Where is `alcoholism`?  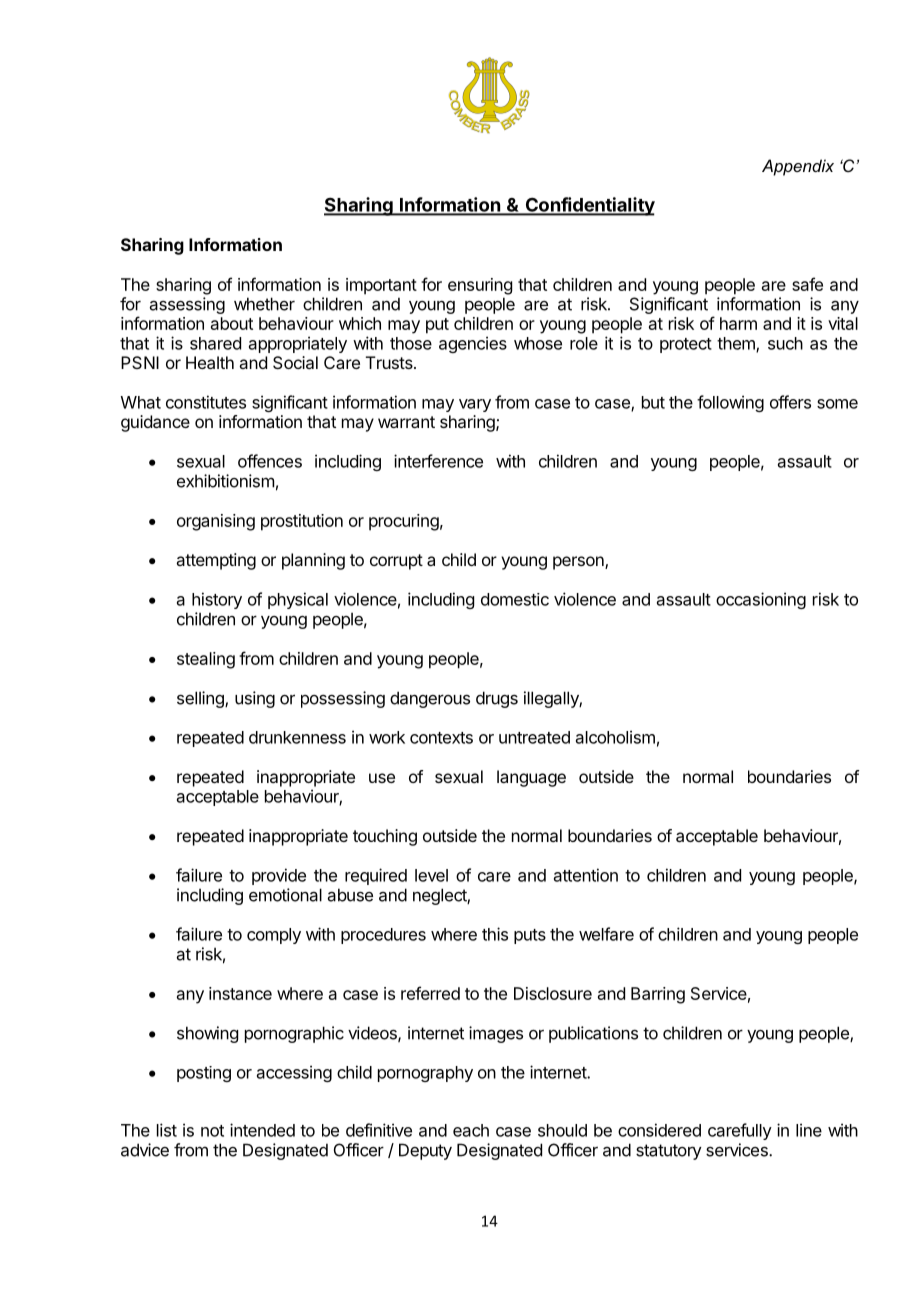
alcoholism is located at coordinates (615, 737).
